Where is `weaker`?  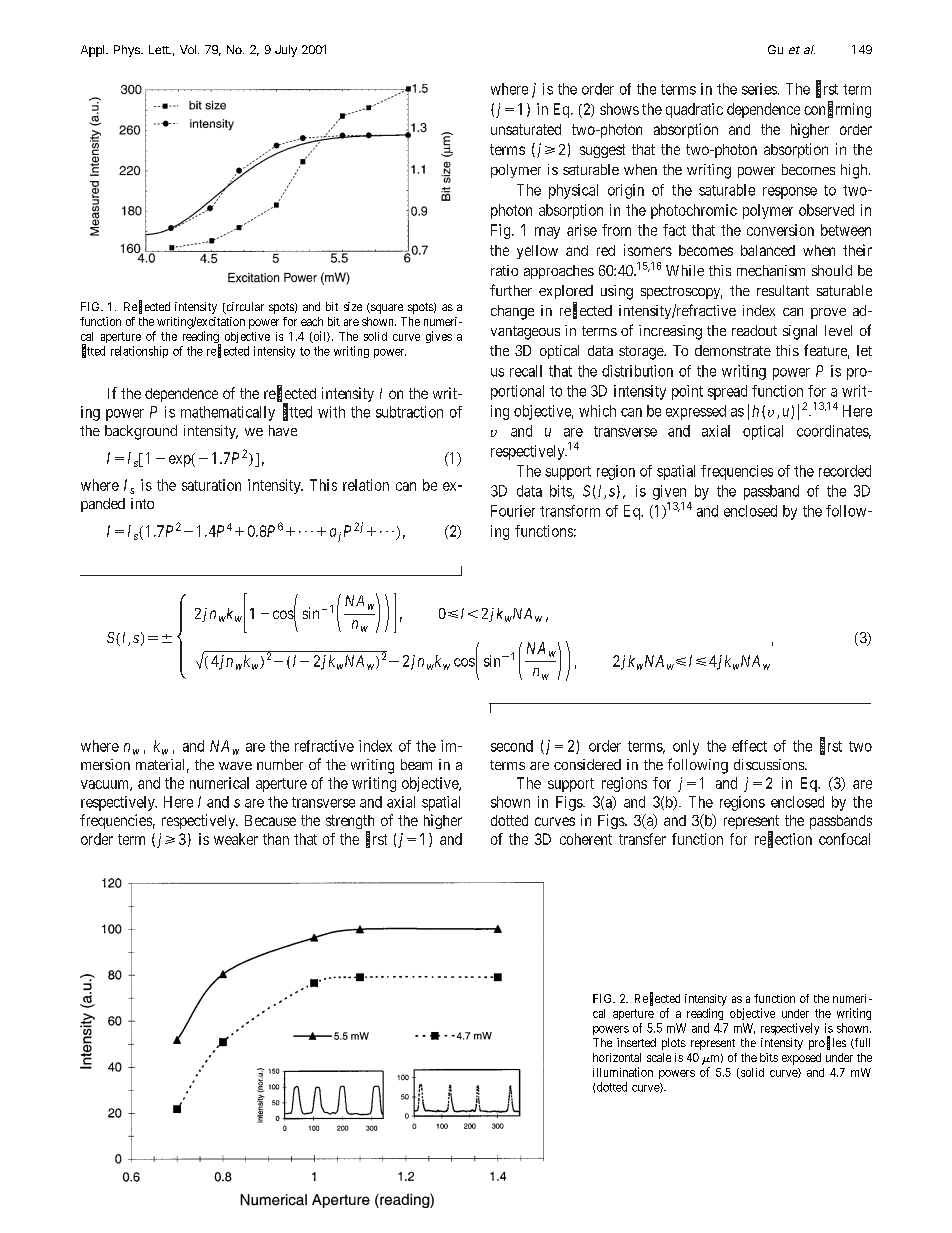 weaker is located at coordinates (236, 839).
